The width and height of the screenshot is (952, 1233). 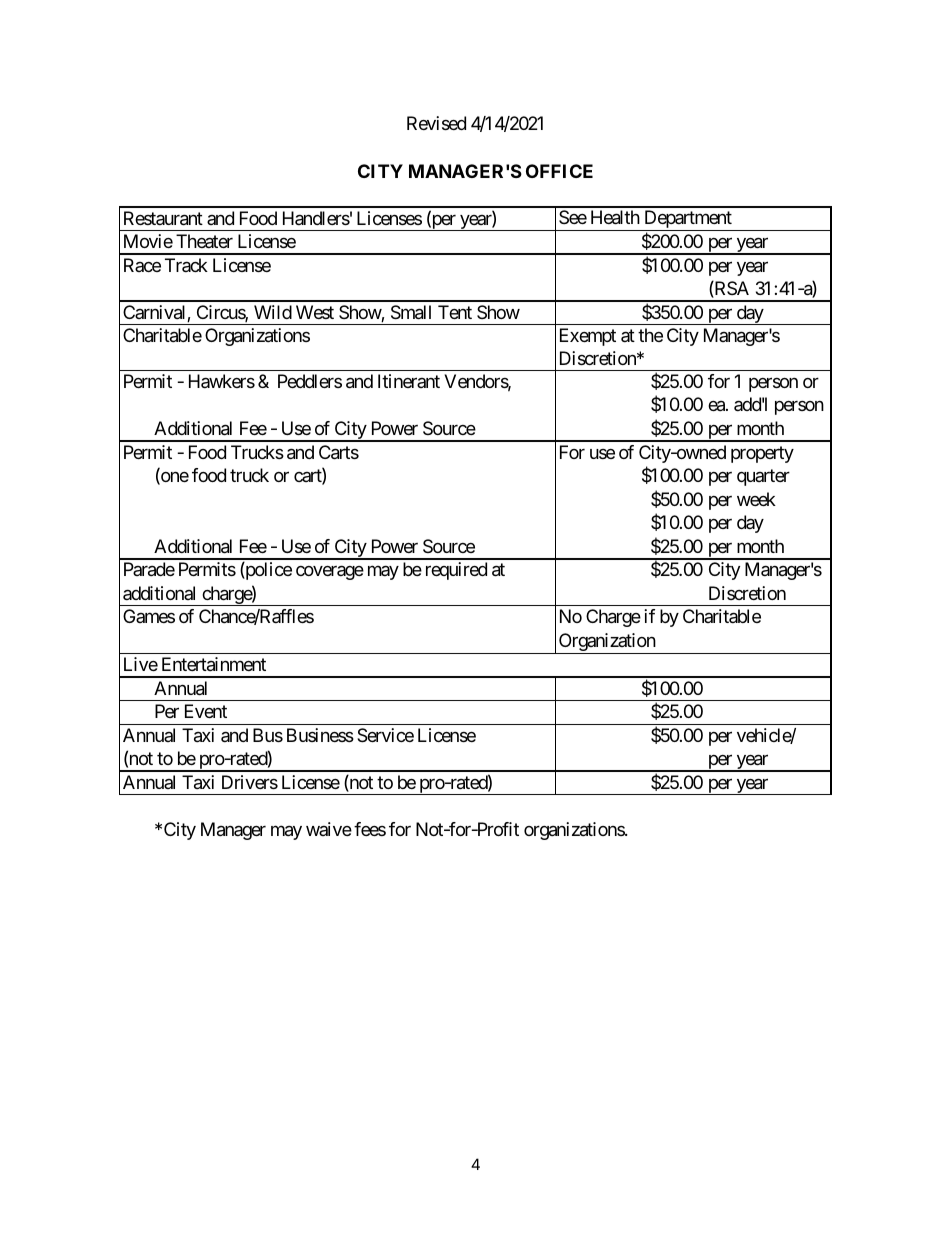 I want to click on Event, so click(x=206, y=711).
